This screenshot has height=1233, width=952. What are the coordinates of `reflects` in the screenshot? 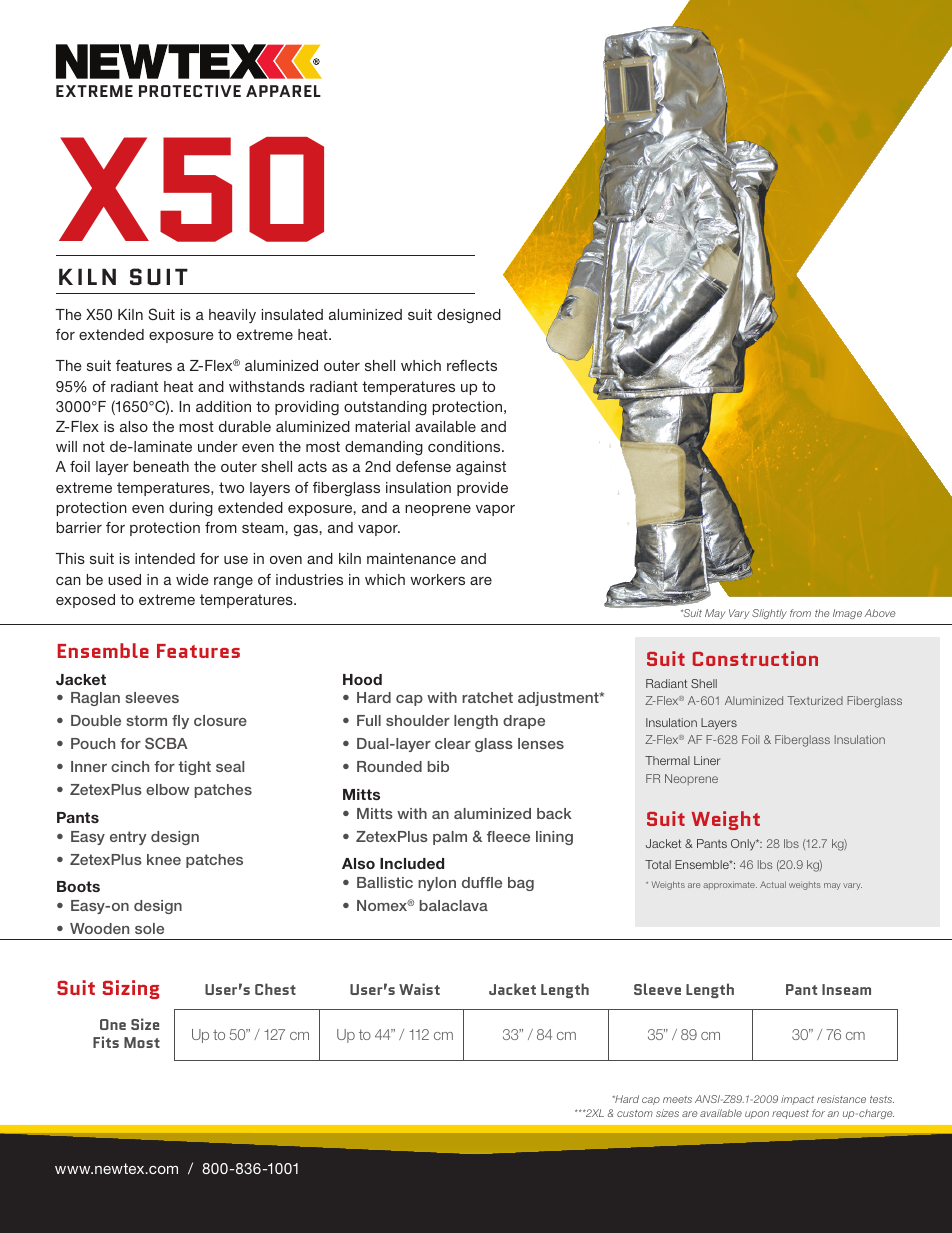 It's located at (472, 365).
